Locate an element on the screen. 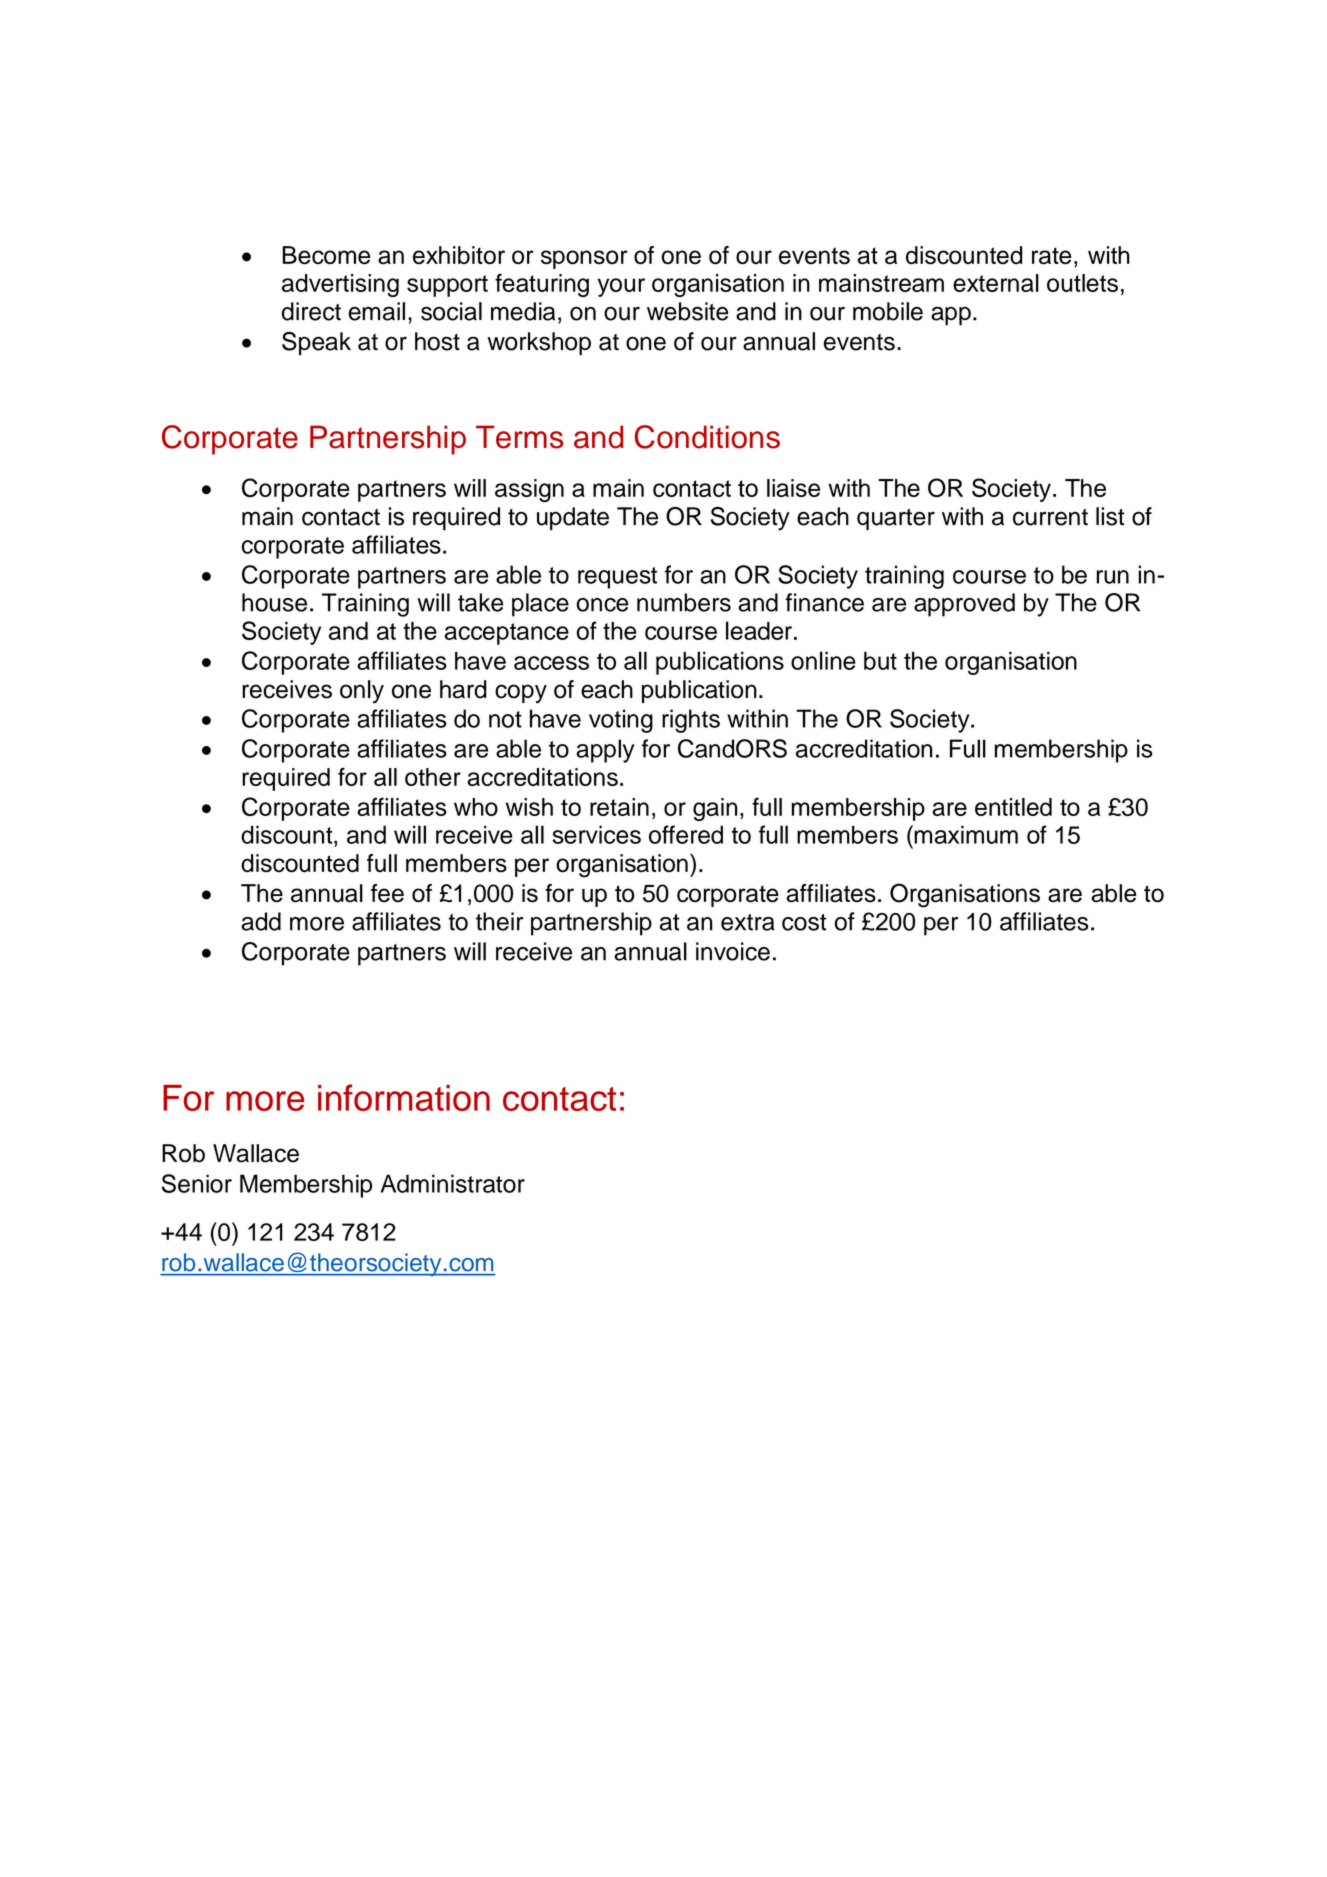 The height and width of the screenshot is (1877, 1327). Senior is located at coordinates (197, 1183).
